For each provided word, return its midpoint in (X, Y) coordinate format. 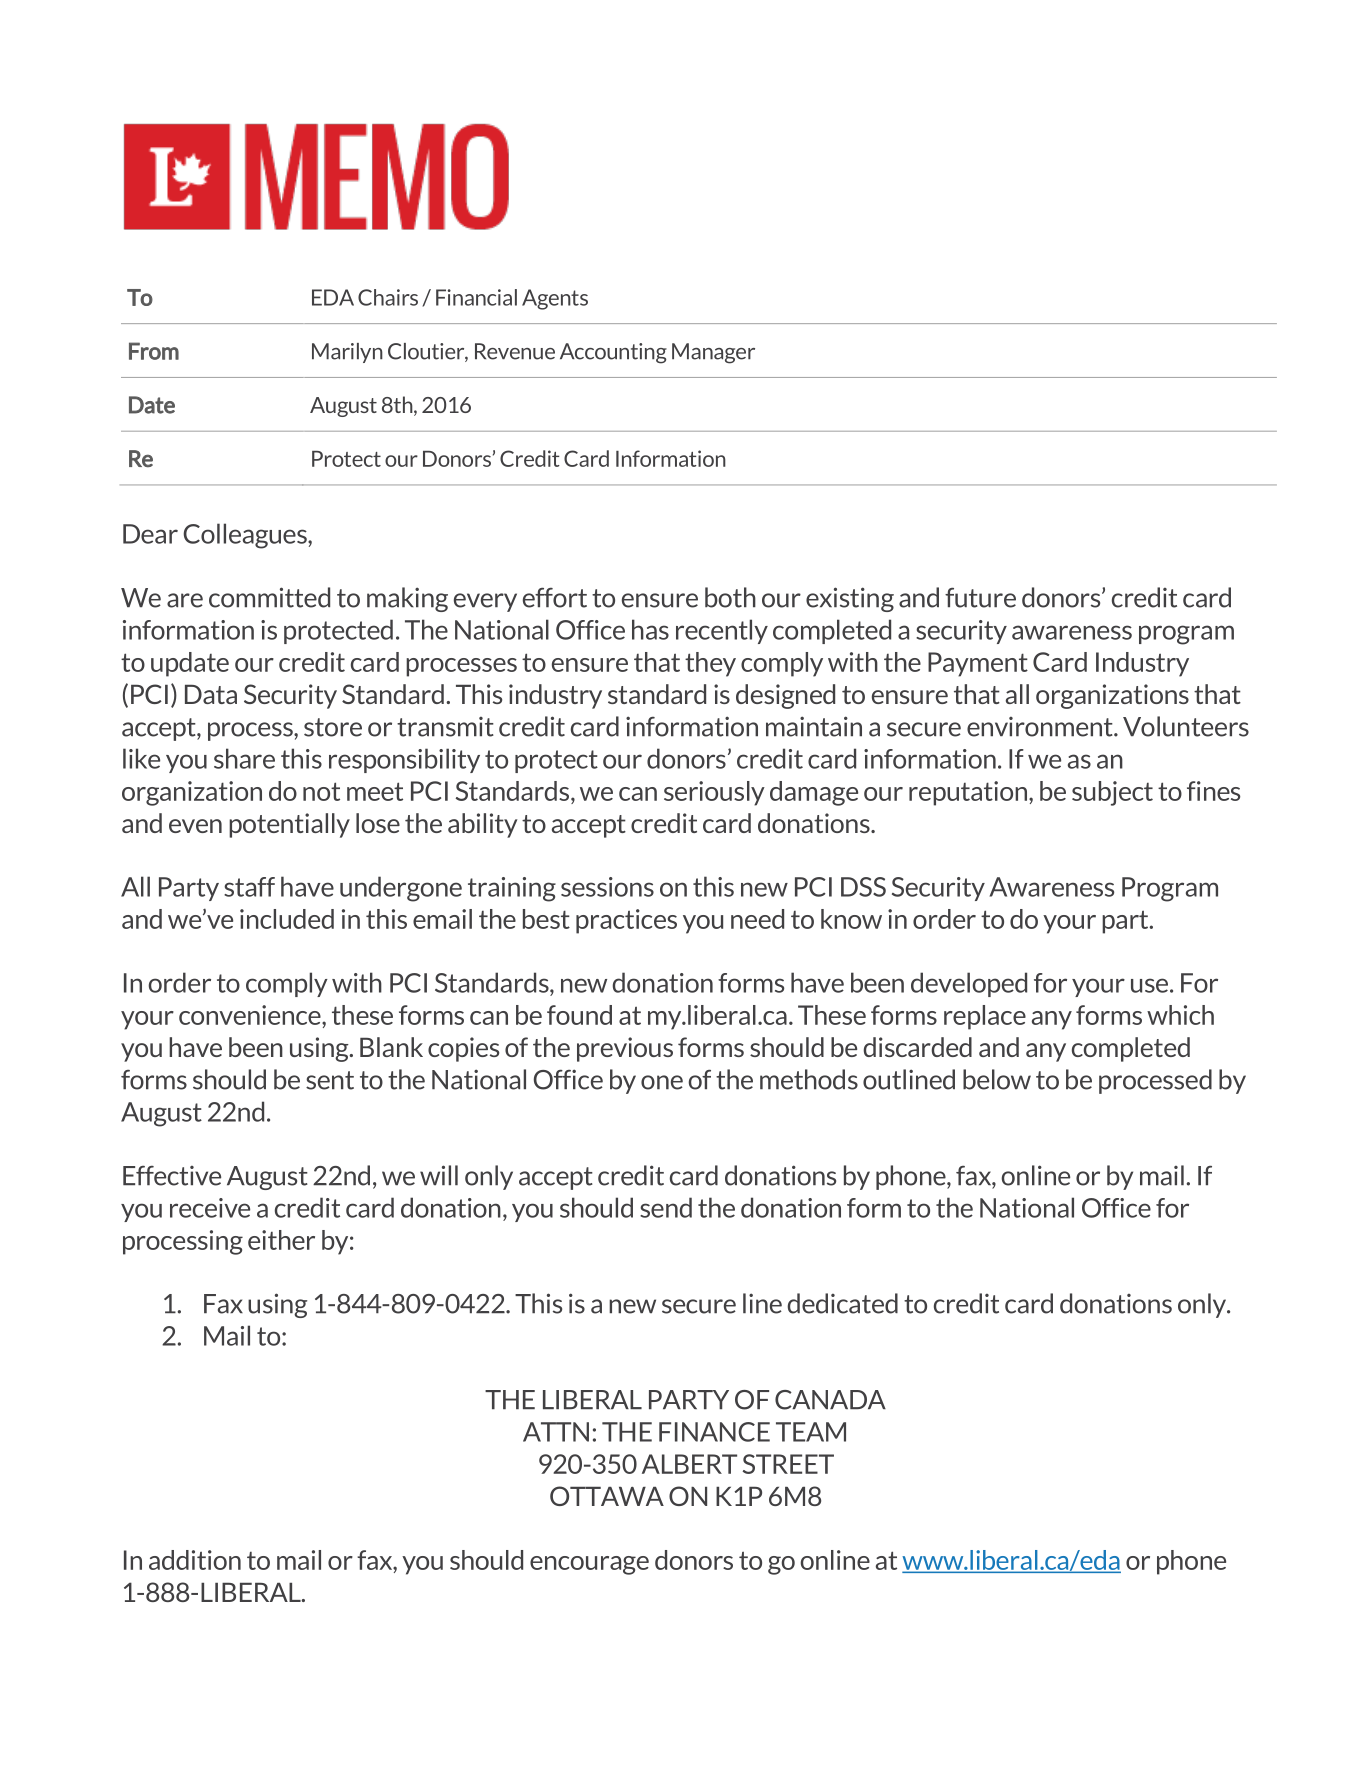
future (980, 597)
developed (969, 984)
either (281, 1240)
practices (626, 921)
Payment (978, 664)
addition (195, 1560)
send (666, 1207)
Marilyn (347, 353)
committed (269, 597)
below (997, 1079)
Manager (713, 353)
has (650, 629)
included (287, 919)
